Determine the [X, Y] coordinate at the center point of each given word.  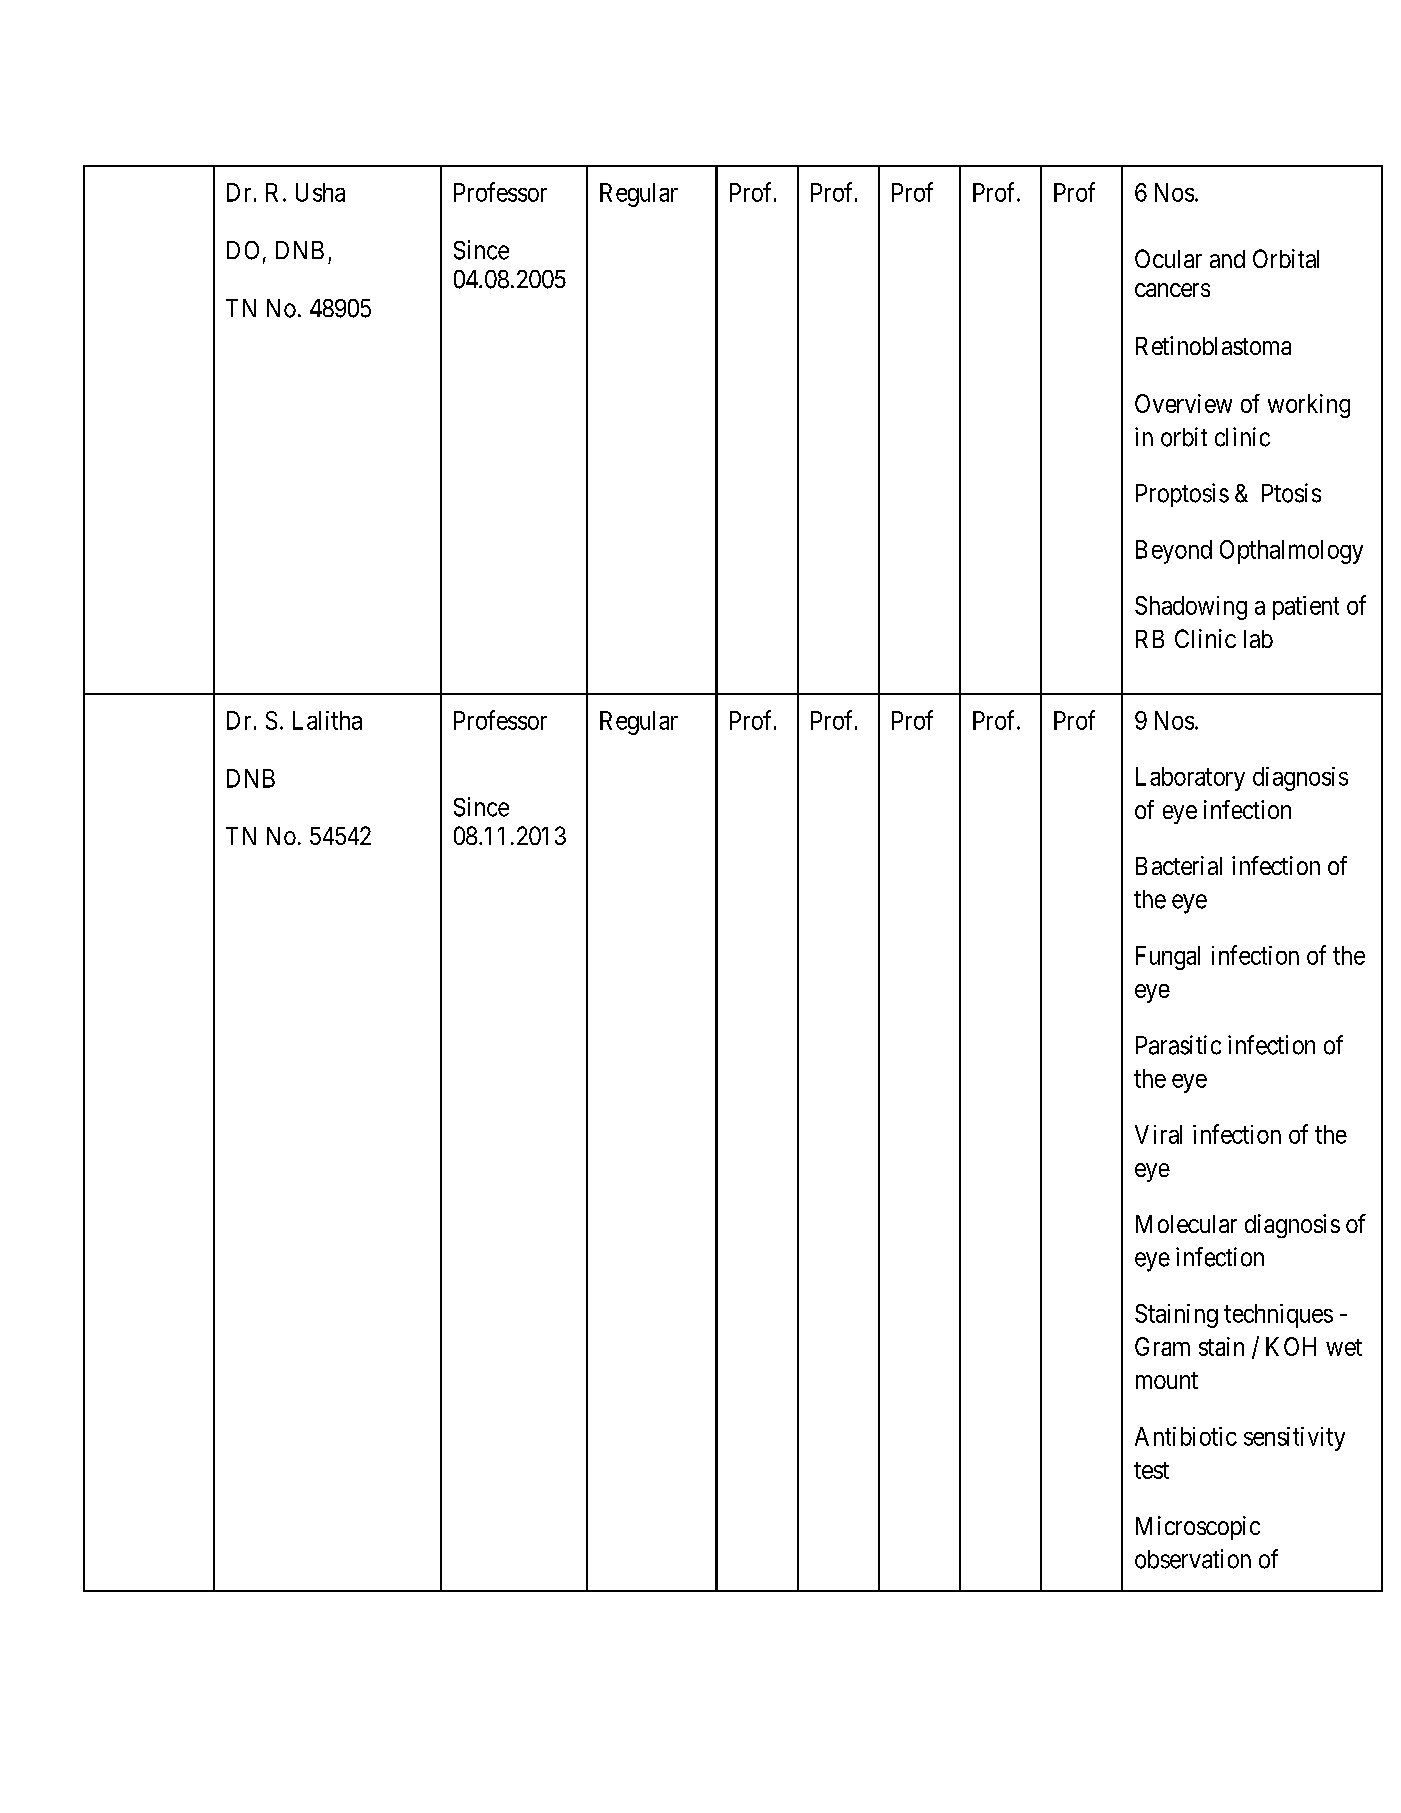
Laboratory [1190, 779]
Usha [320, 192]
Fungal [1168, 958]
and [1227, 259]
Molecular [1186, 1224]
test [1151, 1470]
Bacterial [1179, 865]
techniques [1278, 1316]
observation [1193, 1559]
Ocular [1168, 258]
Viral [1158, 1134]
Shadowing [1191, 608]
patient [1306, 608]
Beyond [1174, 552]
